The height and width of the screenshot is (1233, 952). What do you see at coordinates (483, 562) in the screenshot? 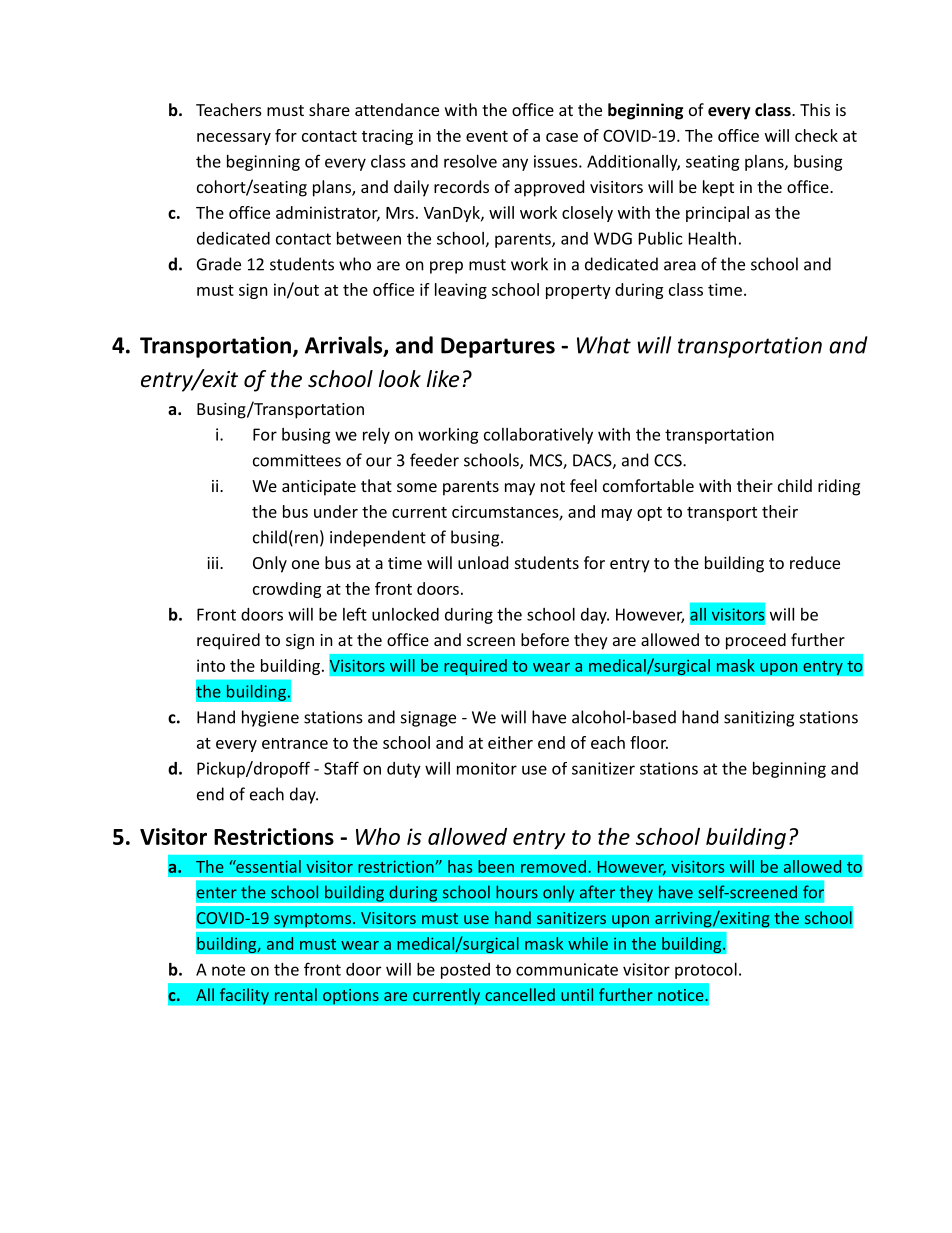
I see `unload` at bounding box center [483, 562].
